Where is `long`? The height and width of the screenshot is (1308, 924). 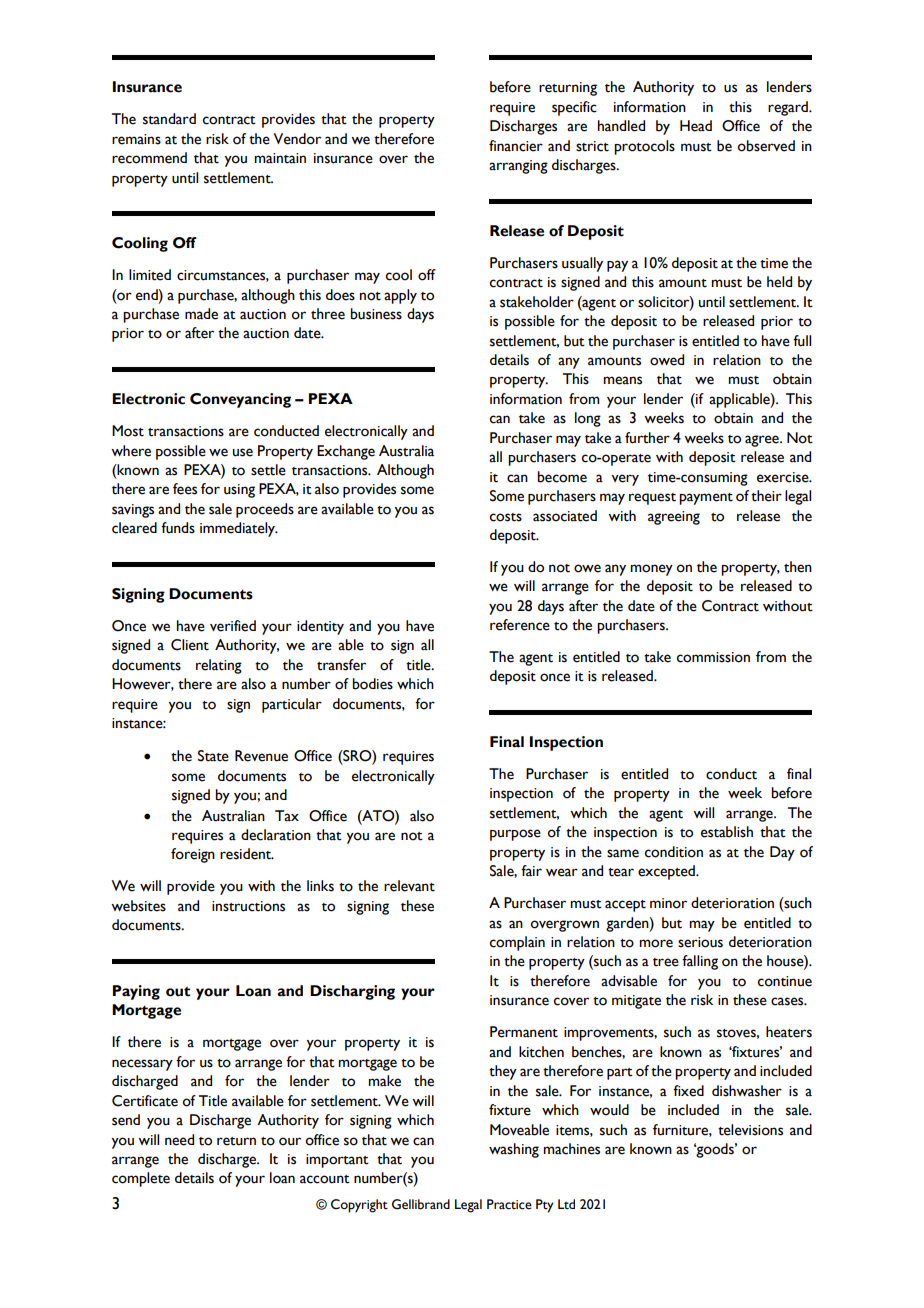
long is located at coordinates (588, 419).
